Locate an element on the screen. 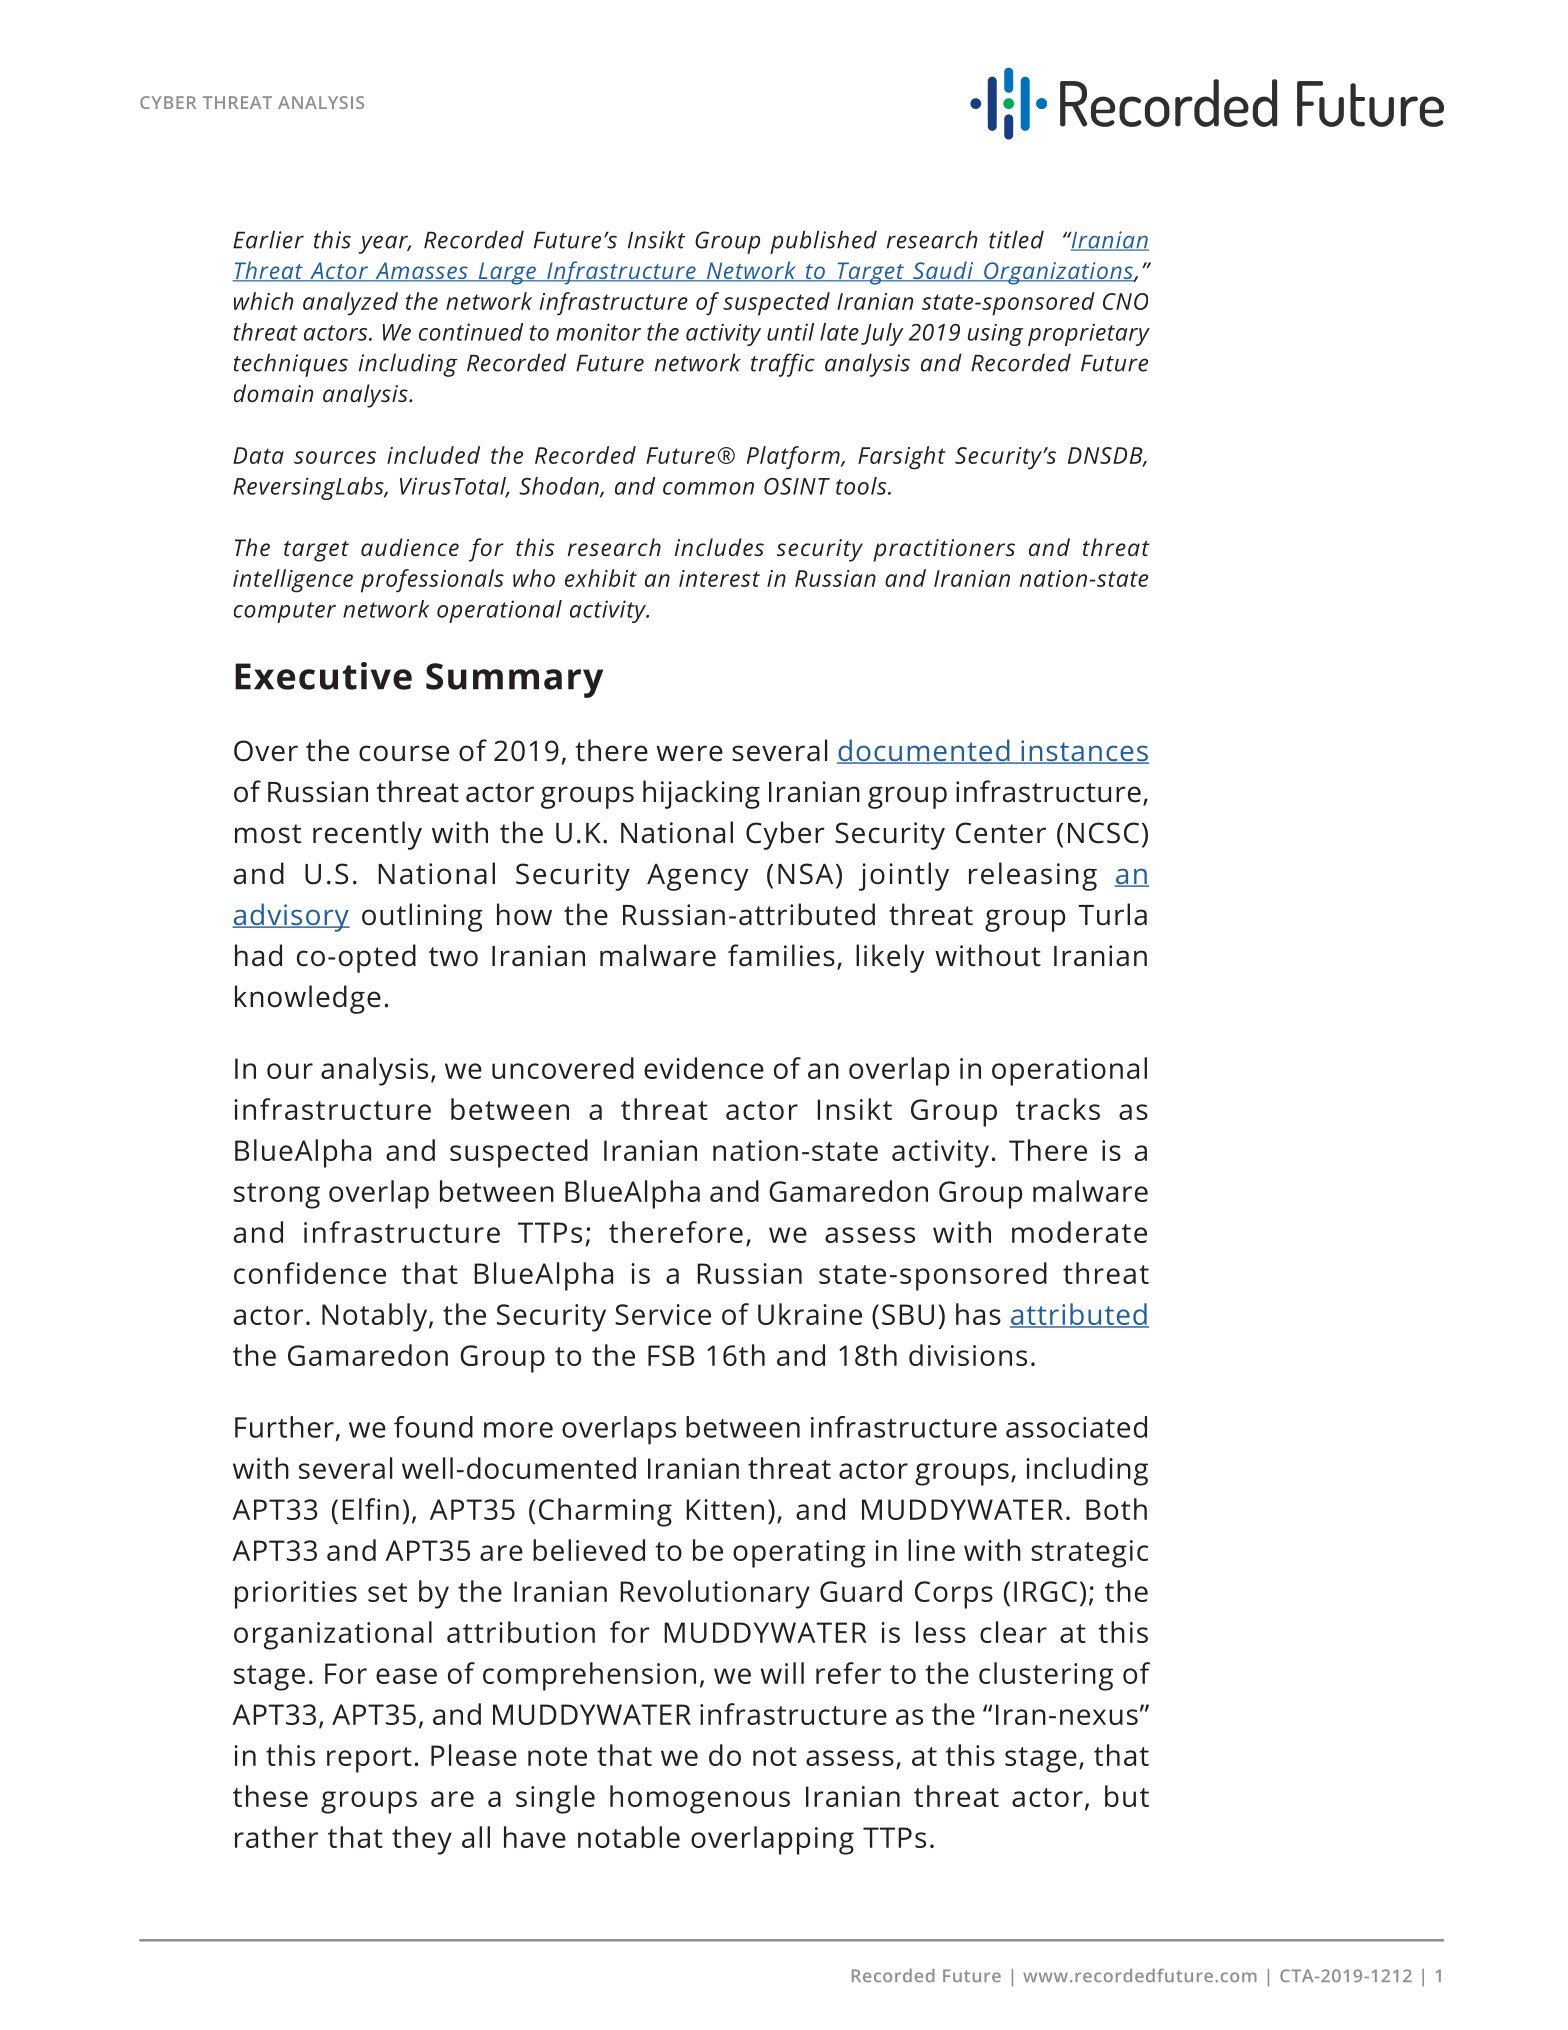 The height and width of the screenshot is (2030, 1568). knowledge is located at coordinates (308, 999).
